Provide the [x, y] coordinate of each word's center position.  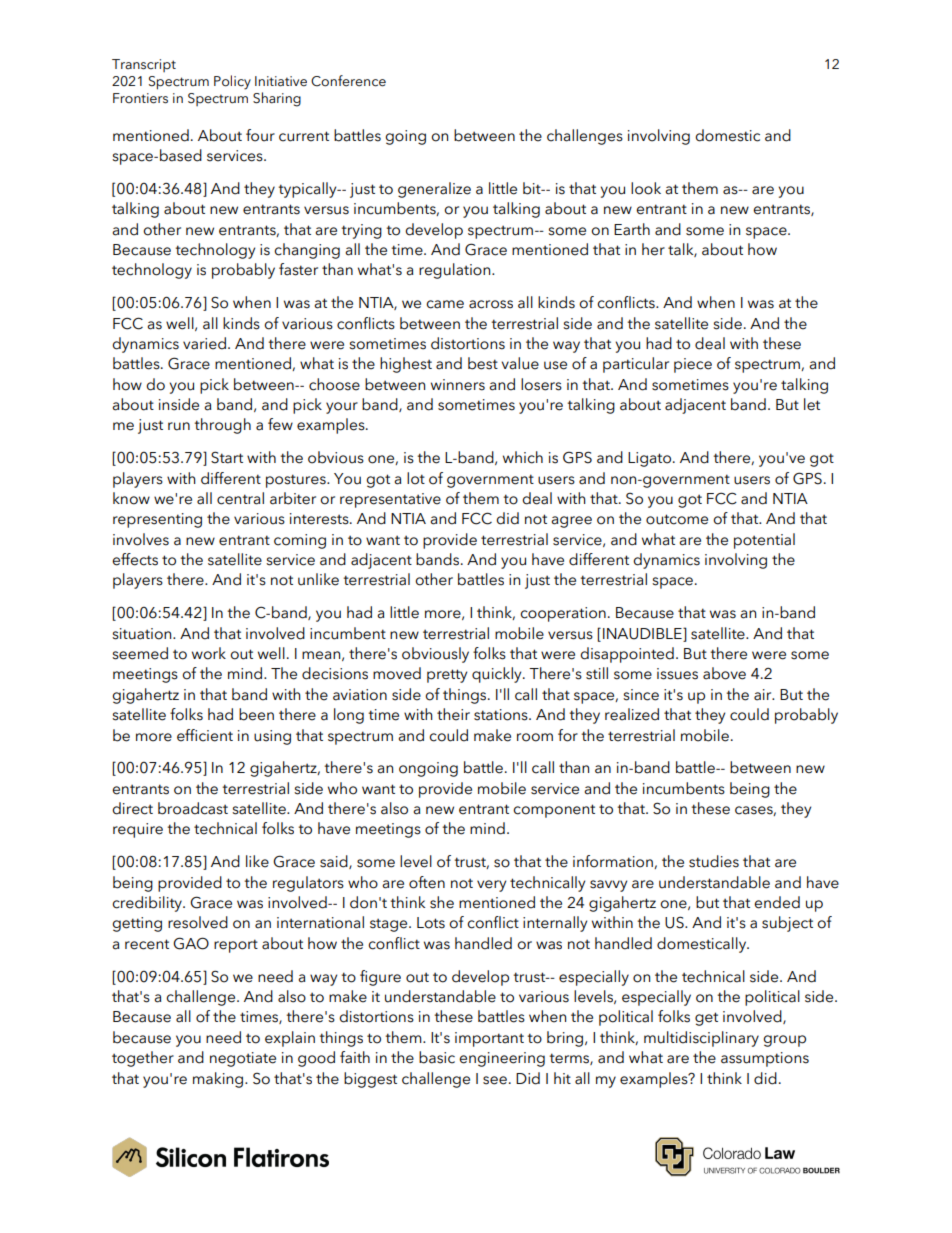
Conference [348, 81]
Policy [232, 82]
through [222, 426]
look [646, 188]
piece [693, 365]
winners [458, 385]
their [453, 714]
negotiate [243, 1059]
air [764, 695]
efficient [205, 735]
